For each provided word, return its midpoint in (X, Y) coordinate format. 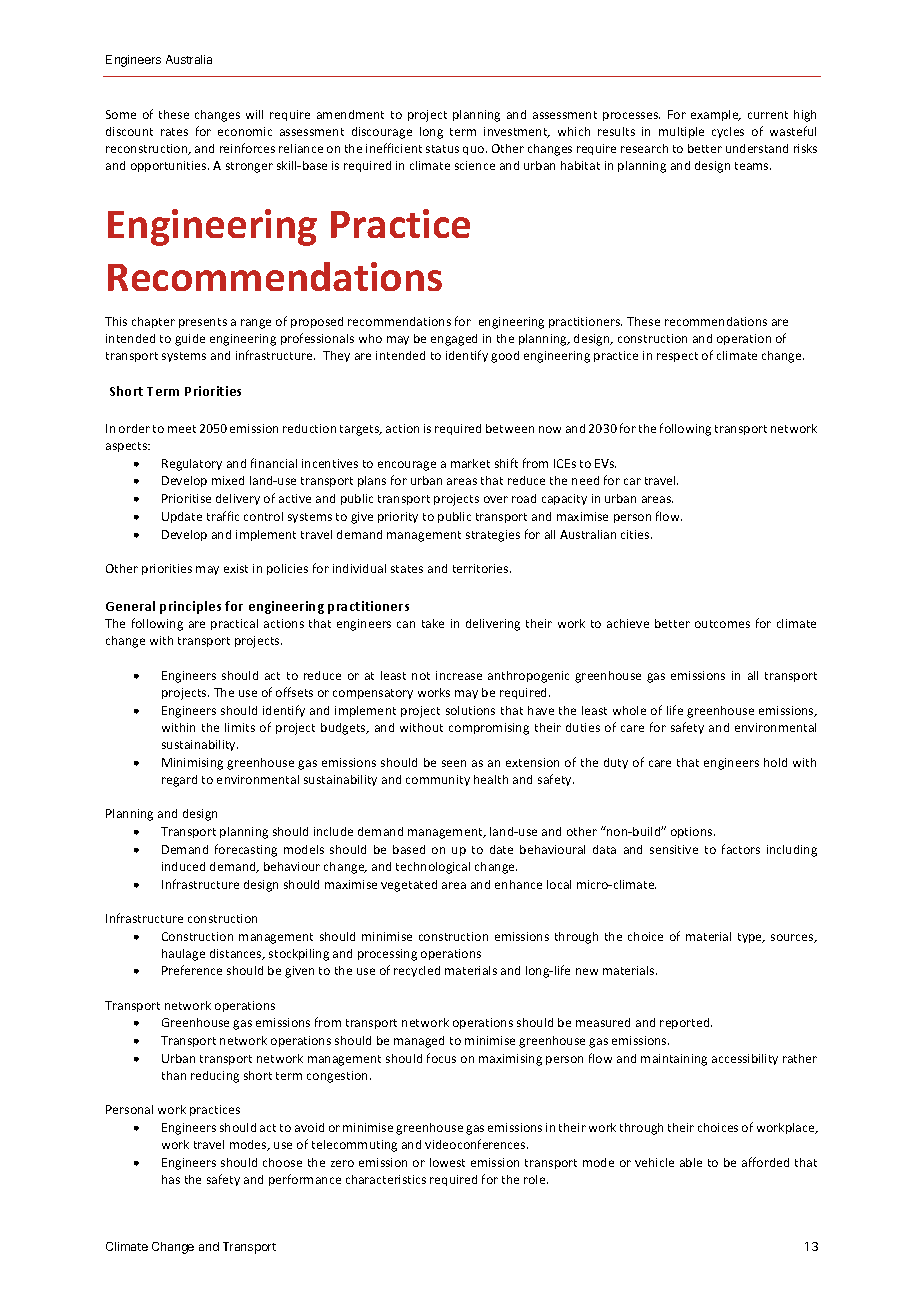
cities (636, 534)
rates (174, 132)
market (470, 463)
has (171, 1179)
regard (179, 781)
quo (475, 150)
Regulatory (192, 465)
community (438, 780)
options (693, 832)
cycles (728, 132)
